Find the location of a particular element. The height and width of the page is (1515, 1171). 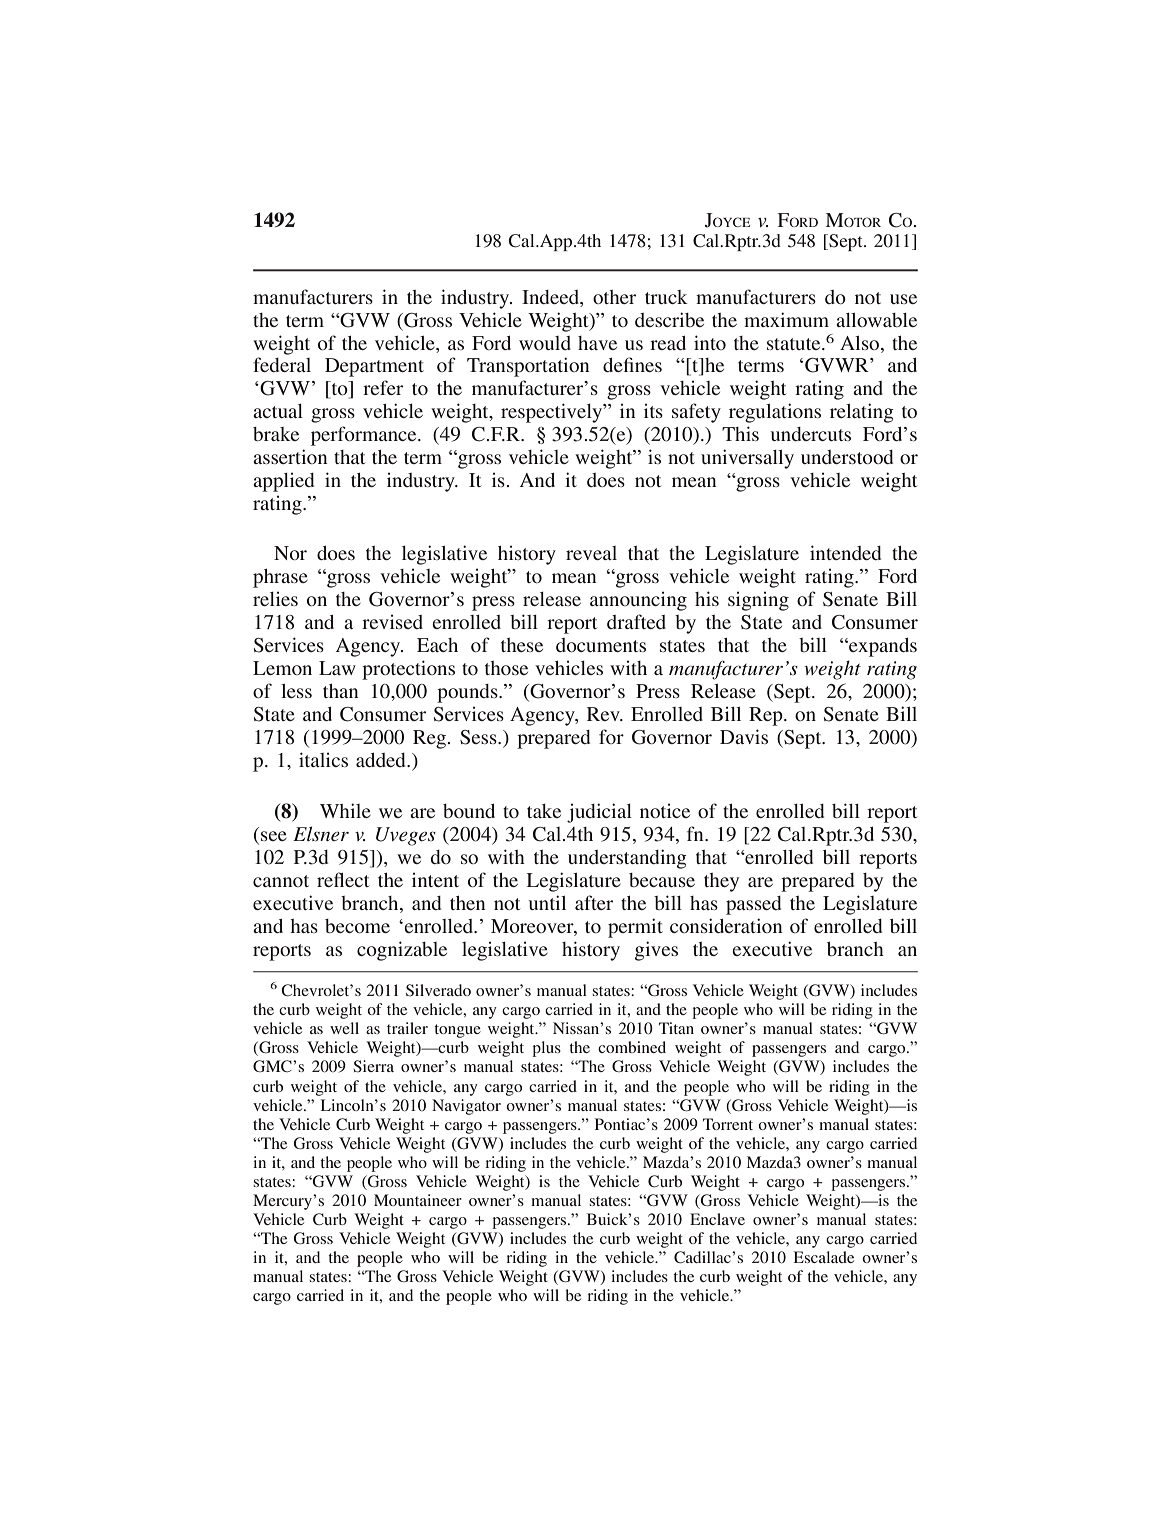

have is located at coordinates (597, 343).
